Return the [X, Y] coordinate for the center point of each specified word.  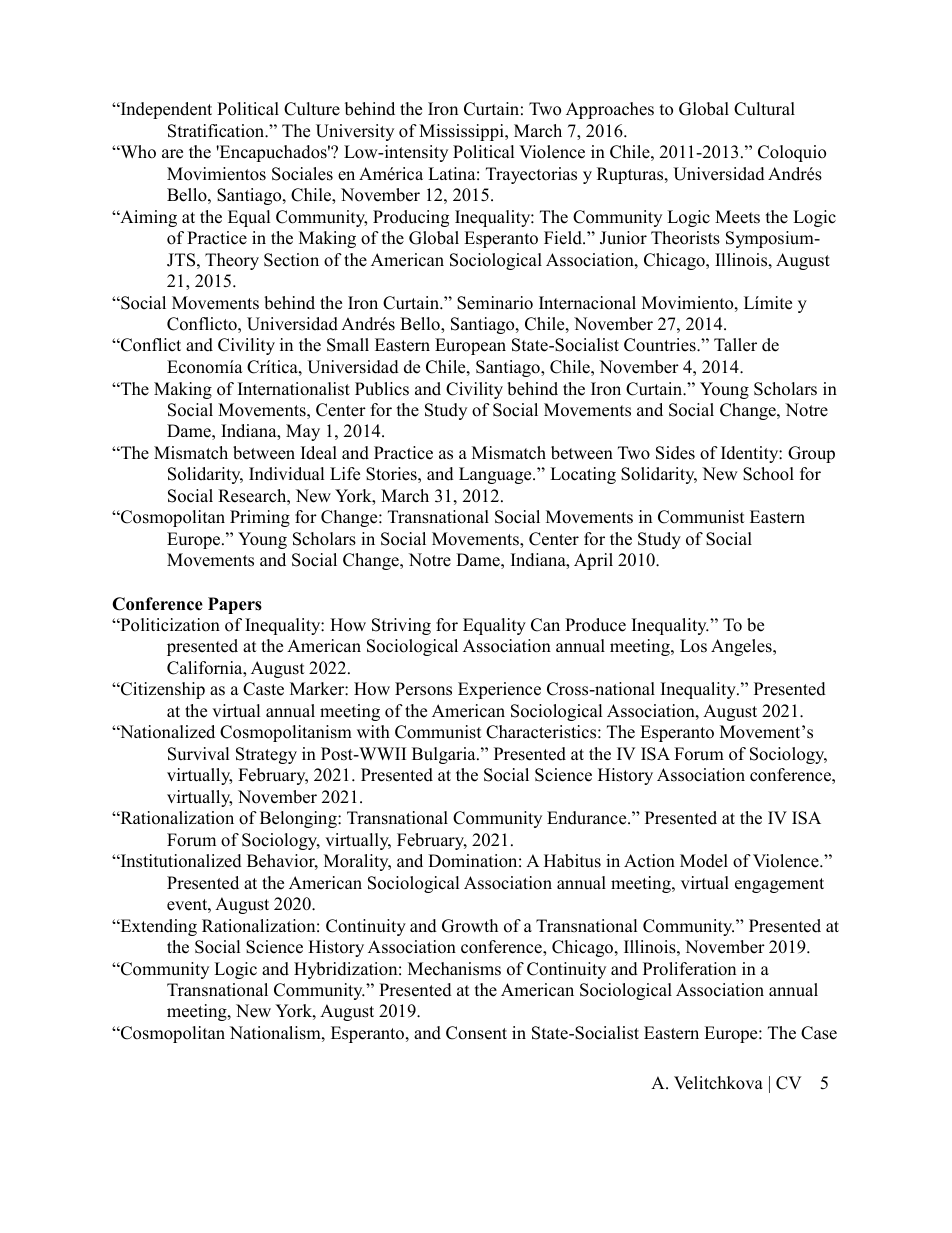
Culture [312, 109]
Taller [735, 345]
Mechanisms [454, 969]
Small [348, 345]
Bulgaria [445, 755]
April [593, 561]
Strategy [266, 755]
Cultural [764, 109]
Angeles [742, 647]
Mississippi [462, 132]
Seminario [495, 303]
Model [704, 861]
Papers [235, 605]
